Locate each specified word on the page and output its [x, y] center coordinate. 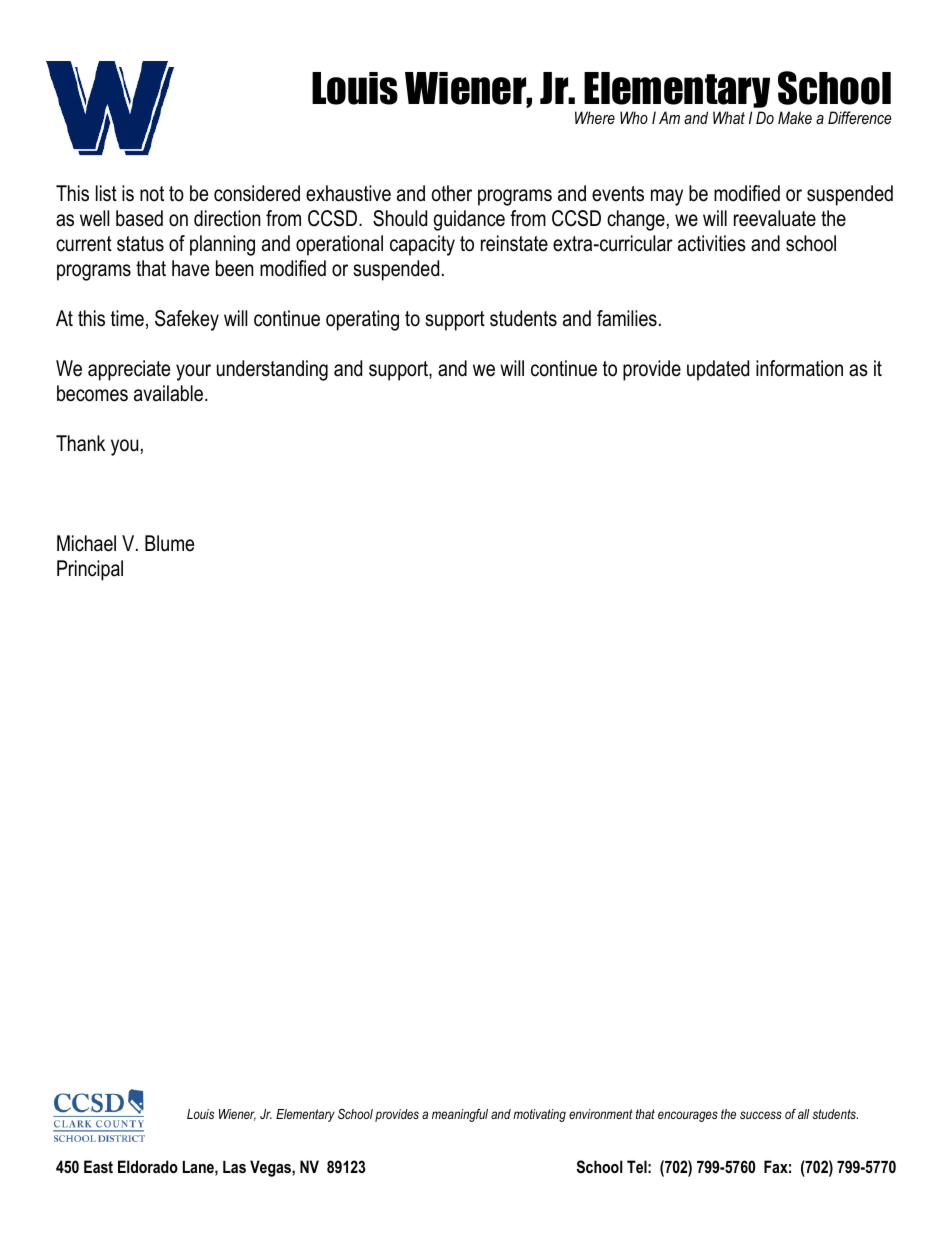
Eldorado [148, 1166]
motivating [539, 1115]
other [452, 193]
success [761, 1115]
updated [718, 370]
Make [795, 117]
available [170, 393]
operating [362, 320]
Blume [169, 543]
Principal [90, 570]
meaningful [460, 1115]
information [799, 368]
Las [234, 1167]
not [152, 194]
